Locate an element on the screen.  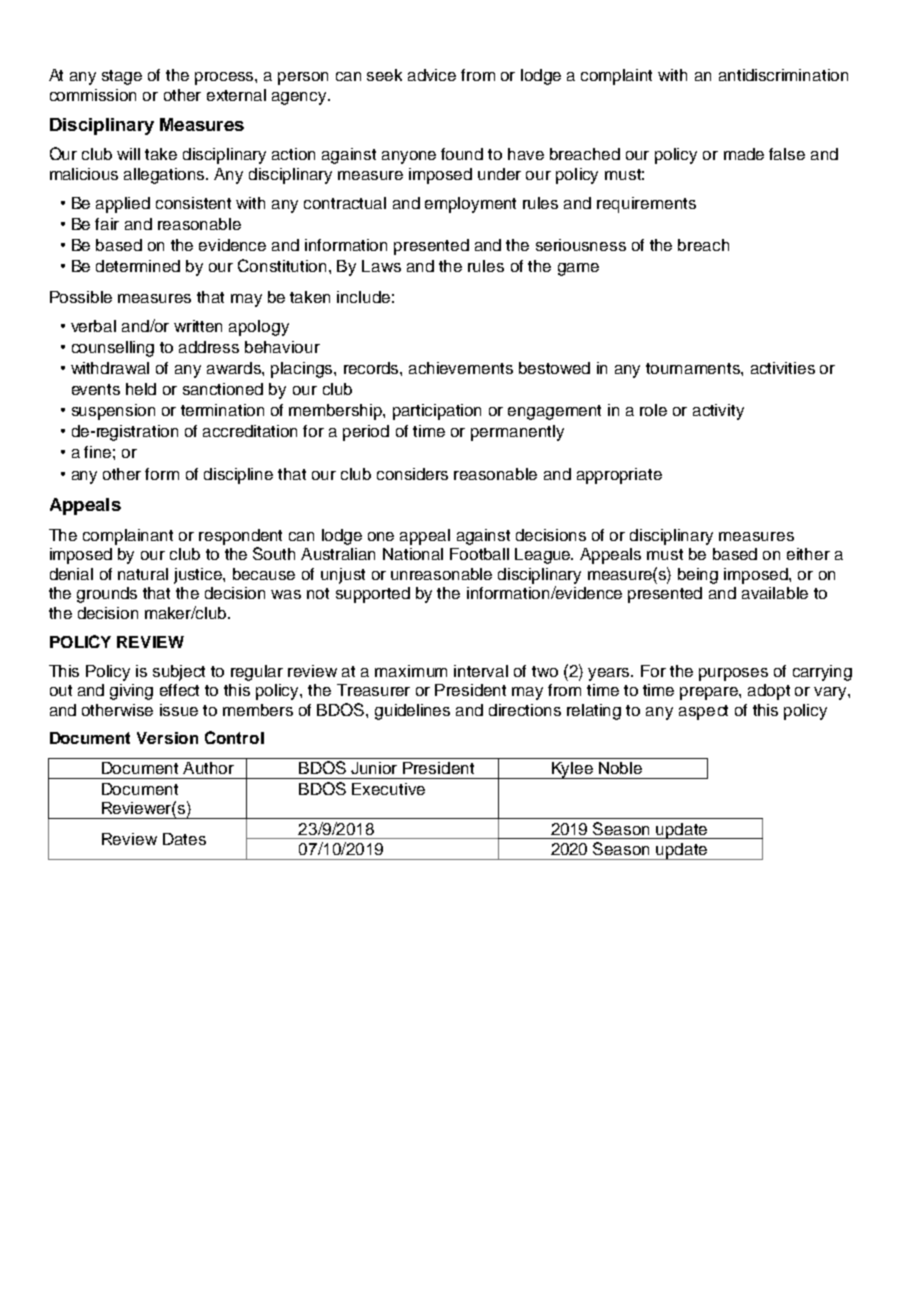
Dates is located at coordinates (184, 839).
